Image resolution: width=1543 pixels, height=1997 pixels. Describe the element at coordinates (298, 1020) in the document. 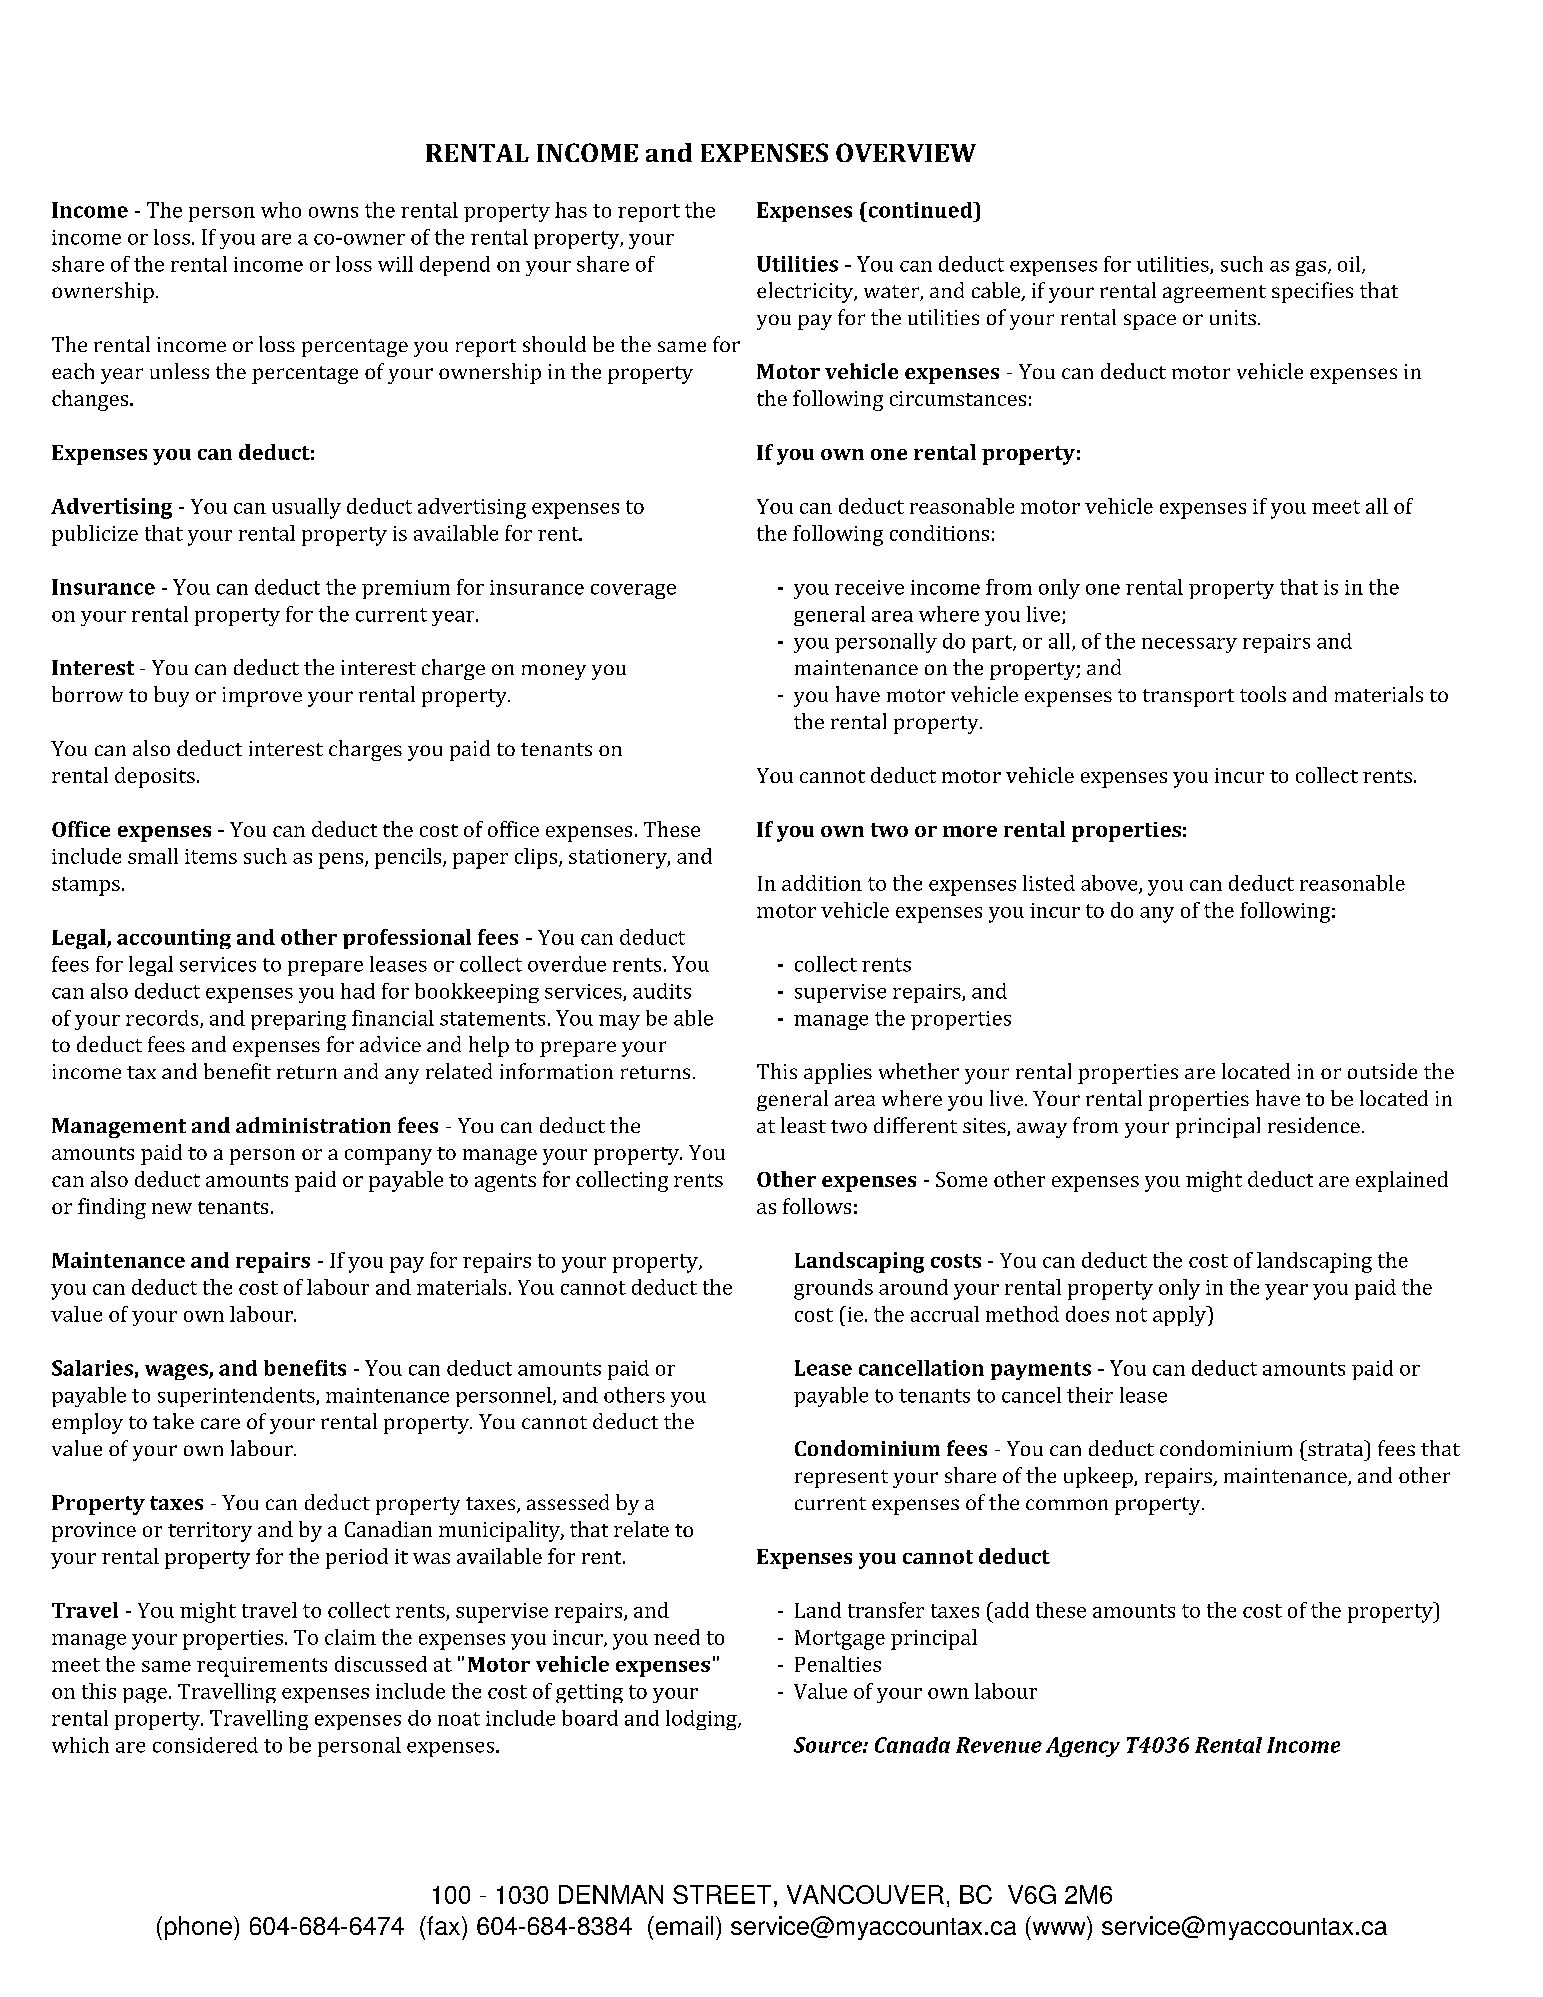

I see `preparing` at that location.
